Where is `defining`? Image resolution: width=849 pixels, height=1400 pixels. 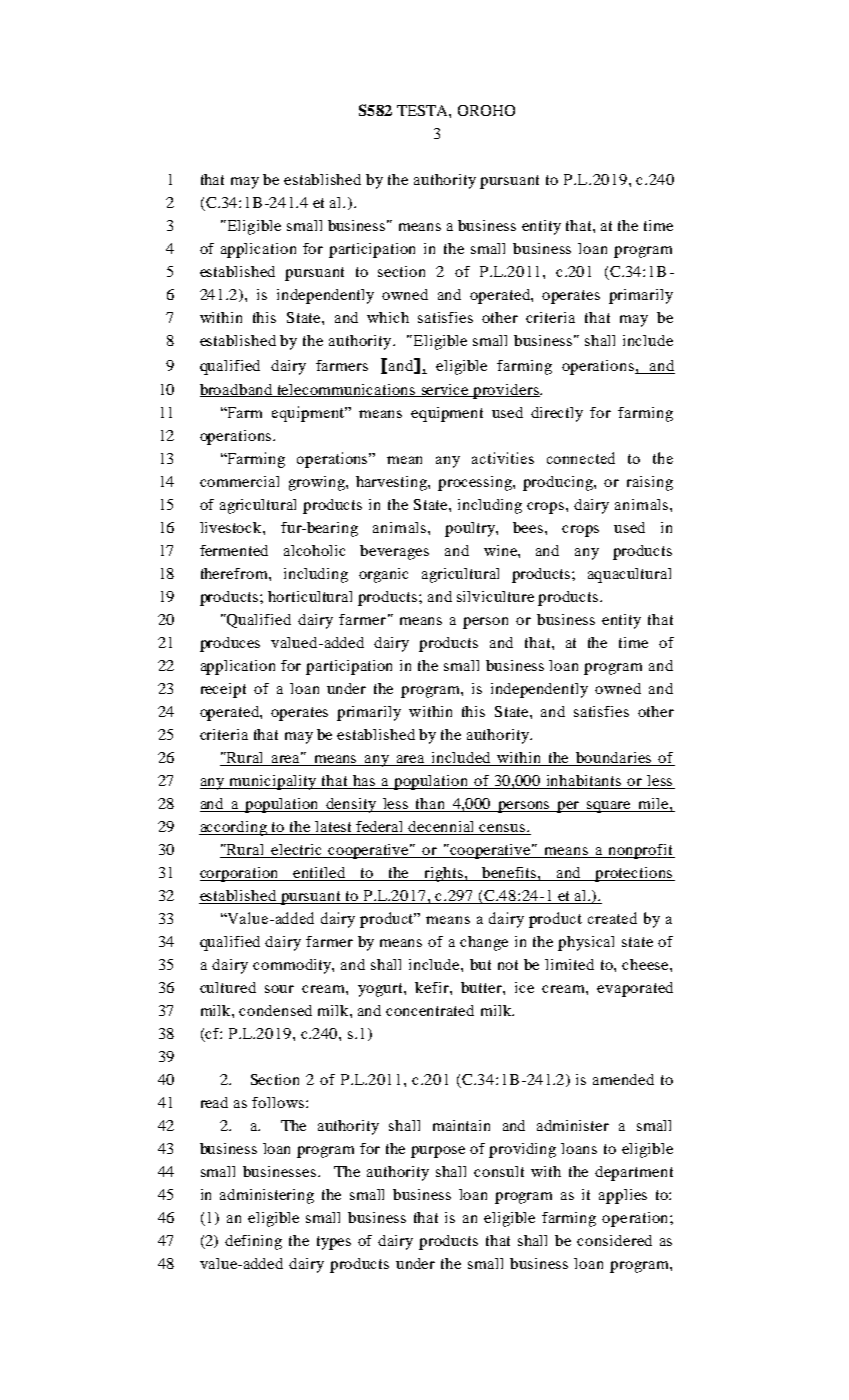
defining is located at coordinates (253, 1242).
